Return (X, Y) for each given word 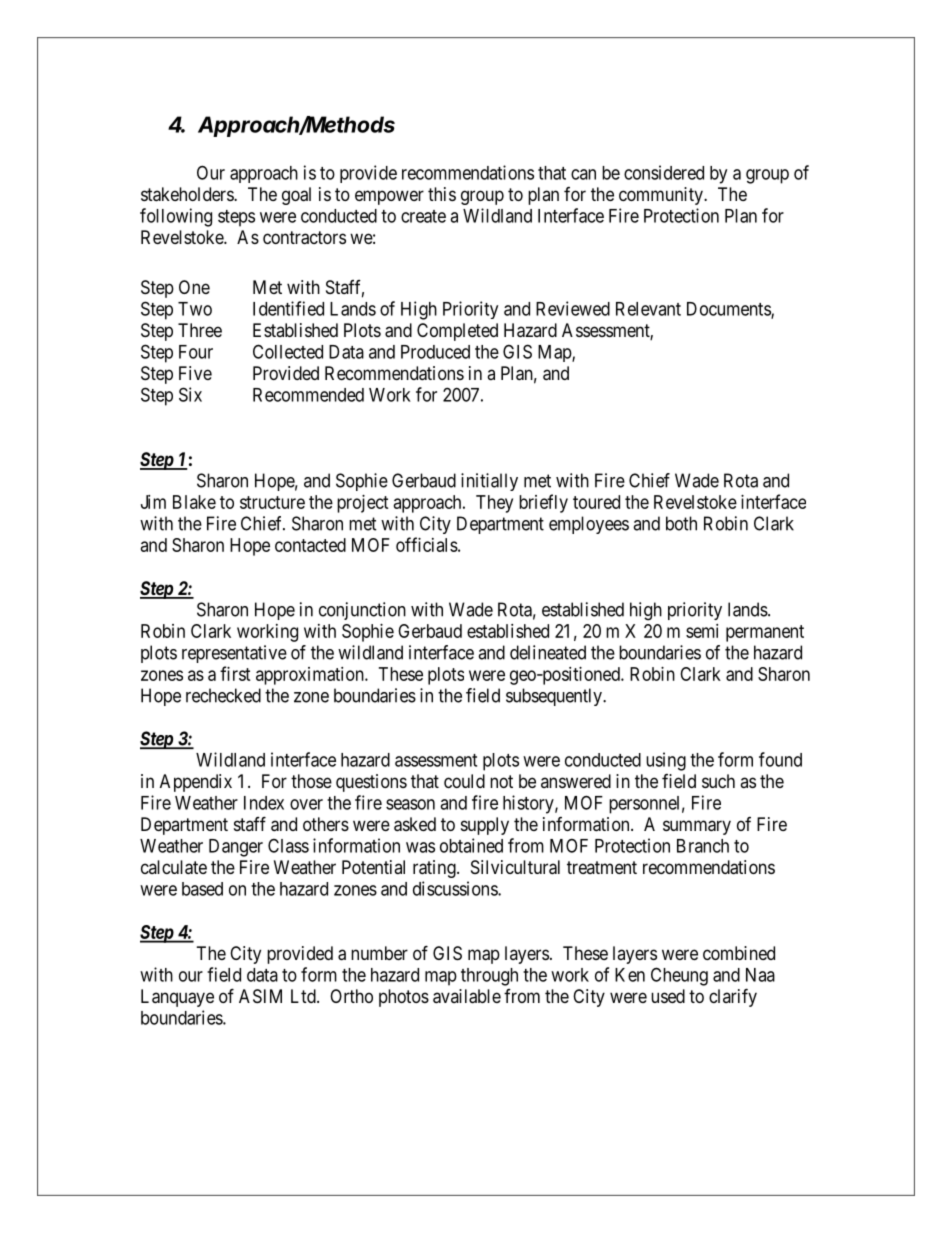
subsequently (555, 697)
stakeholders (188, 194)
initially (489, 482)
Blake (194, 502)
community (662, 196)
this (442, 194)
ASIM (260, 996)
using (666, 761)
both (681, 523)
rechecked (223, 695)
